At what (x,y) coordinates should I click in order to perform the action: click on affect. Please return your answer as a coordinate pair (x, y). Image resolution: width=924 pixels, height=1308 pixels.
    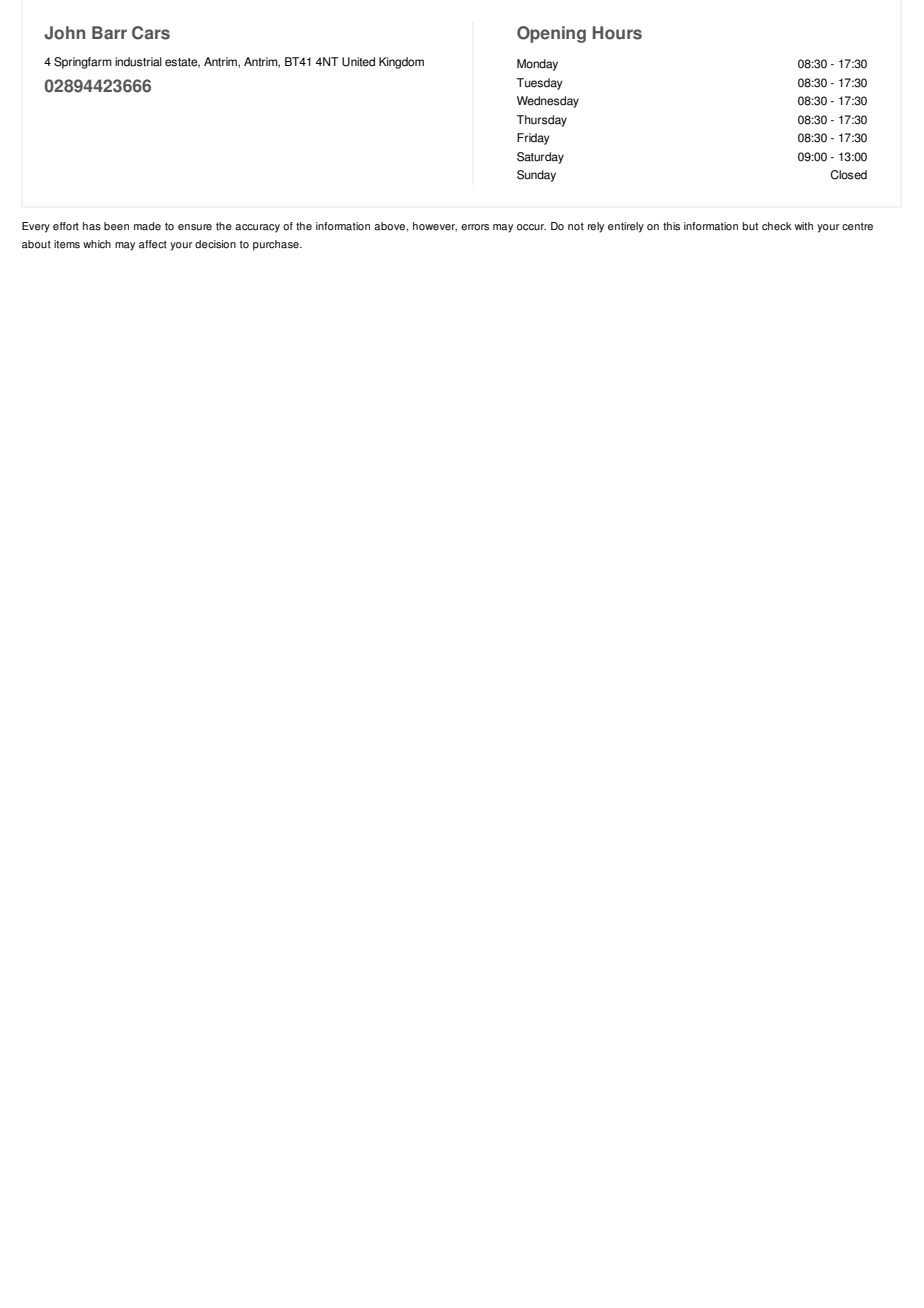
    Looking at the image, I should click on (153, 244).
